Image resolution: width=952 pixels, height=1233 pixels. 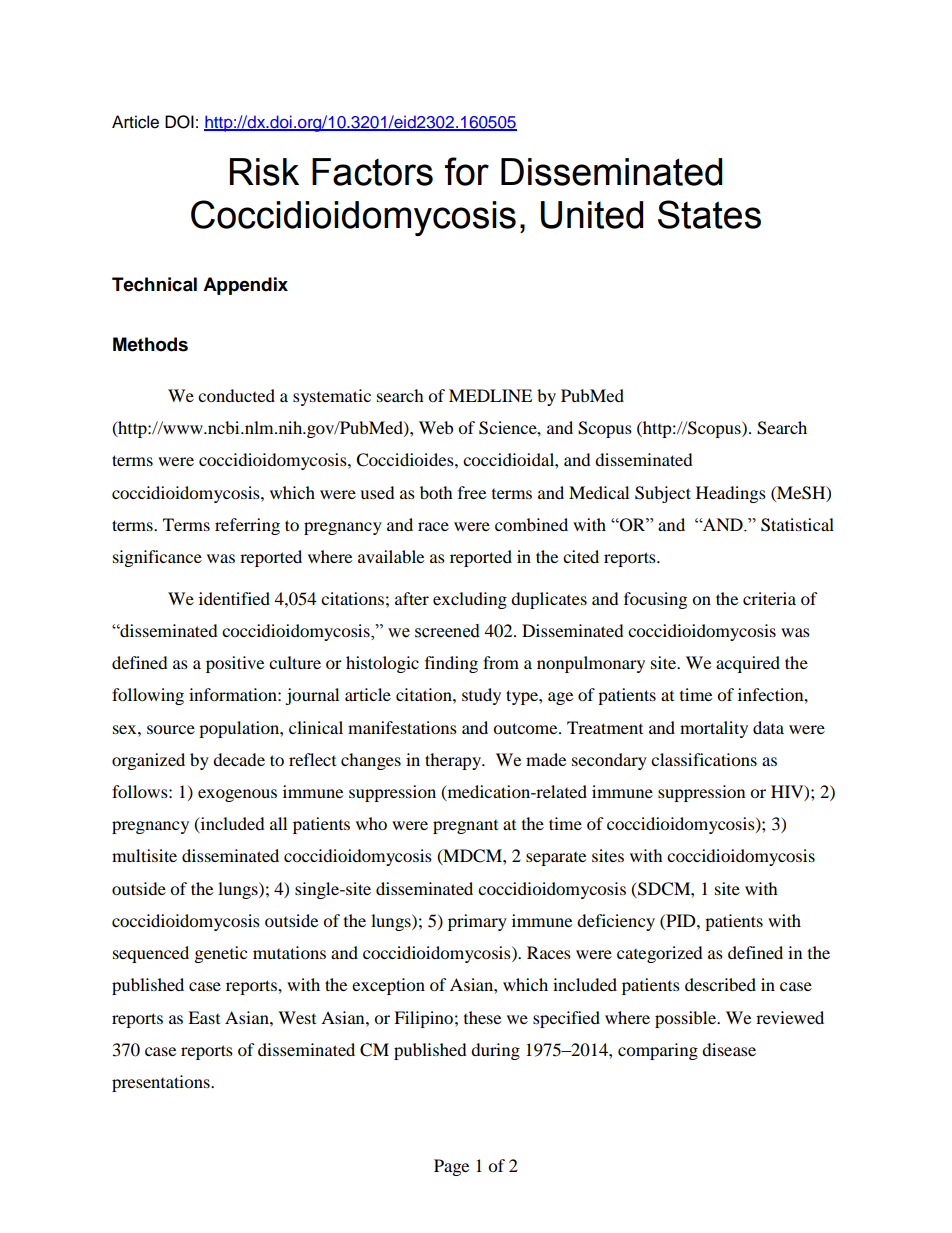 What do you see at coordinates (451, 1167) in the screenshot?
I see `Page` at bounding box center [451, 1167].
